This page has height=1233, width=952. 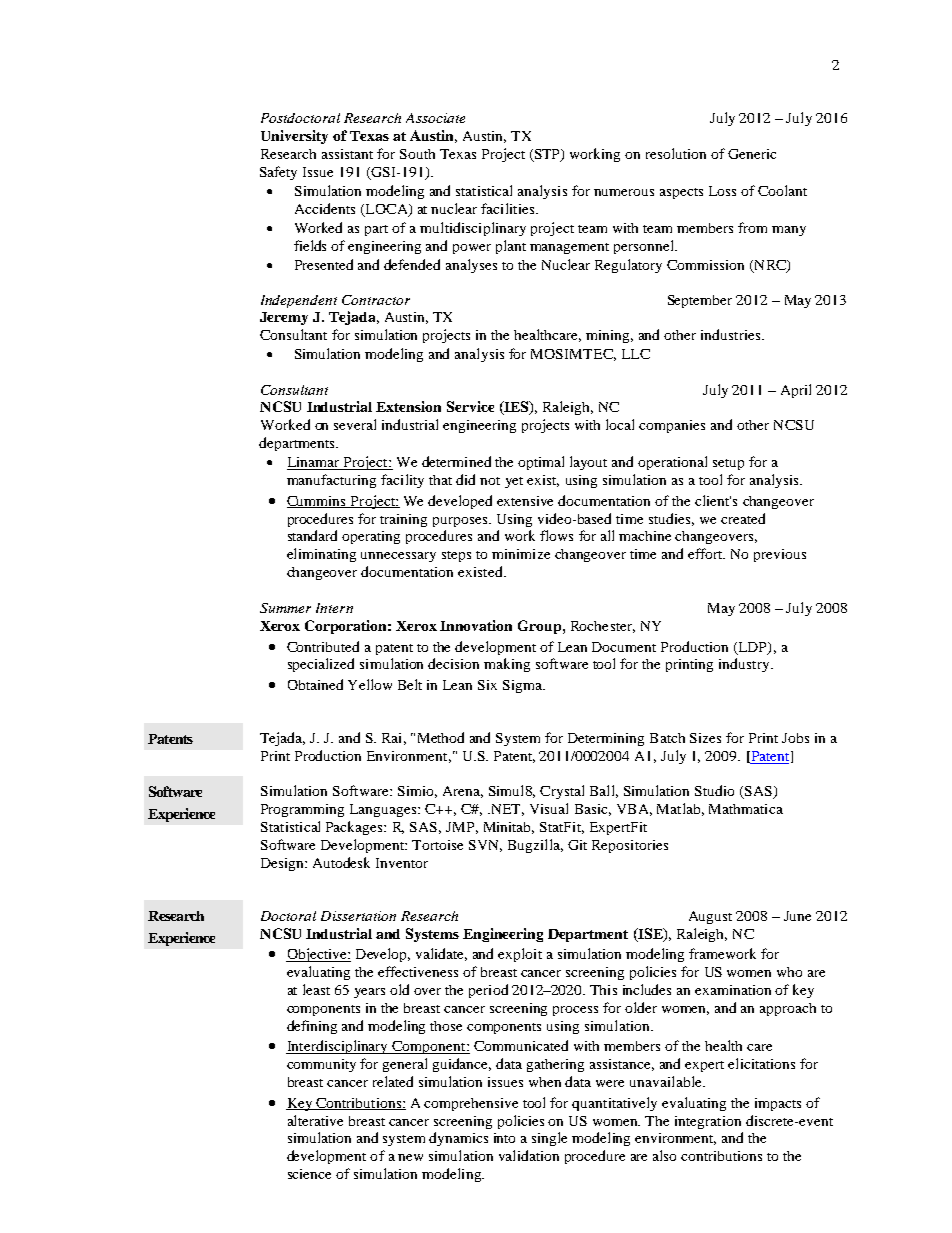 I want to click on assistant, so click(x=347, y=154).
